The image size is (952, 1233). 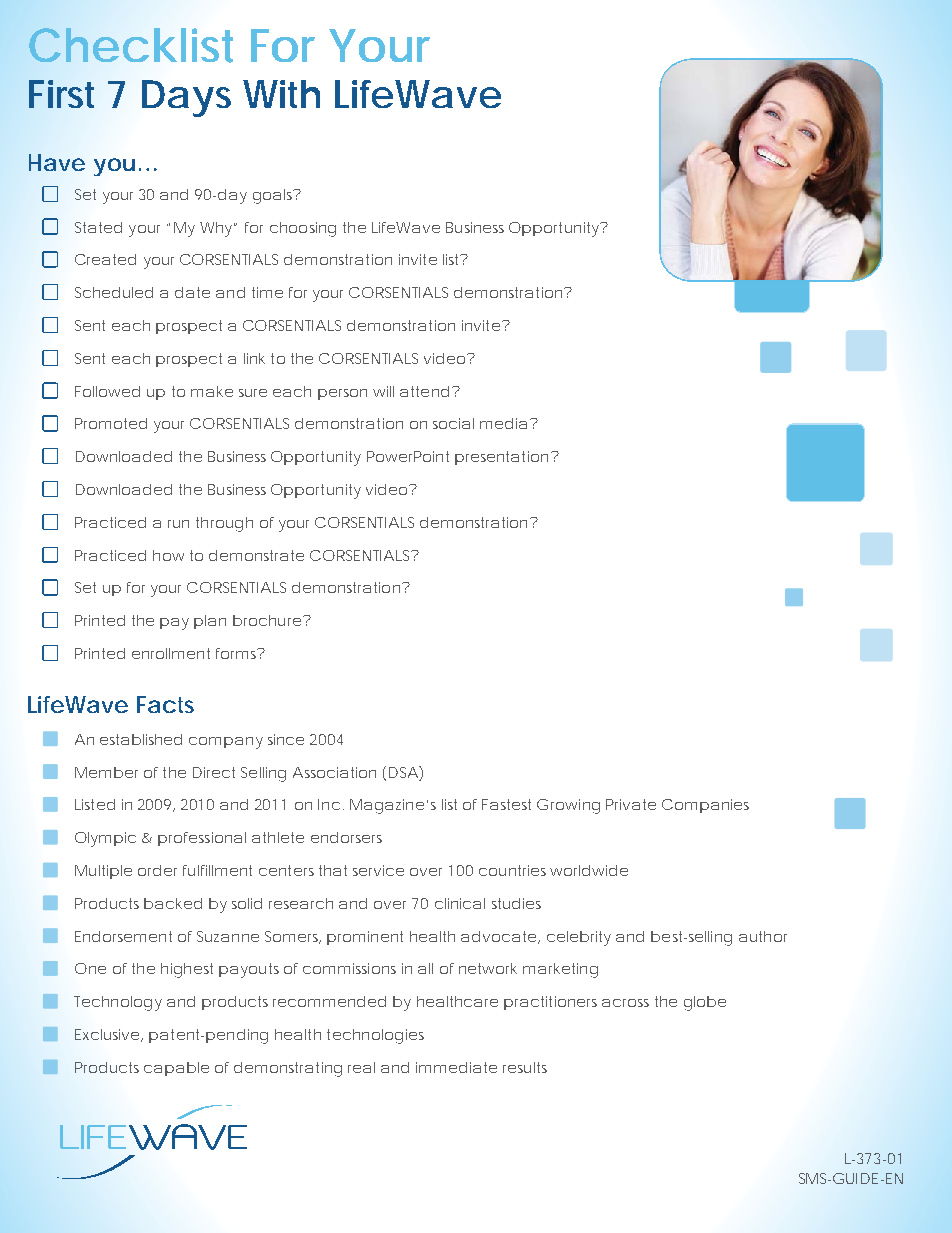 What do you see at coordinates (453, 423) in the screenshot?
I see `social` at bounding box center [453, 423].
